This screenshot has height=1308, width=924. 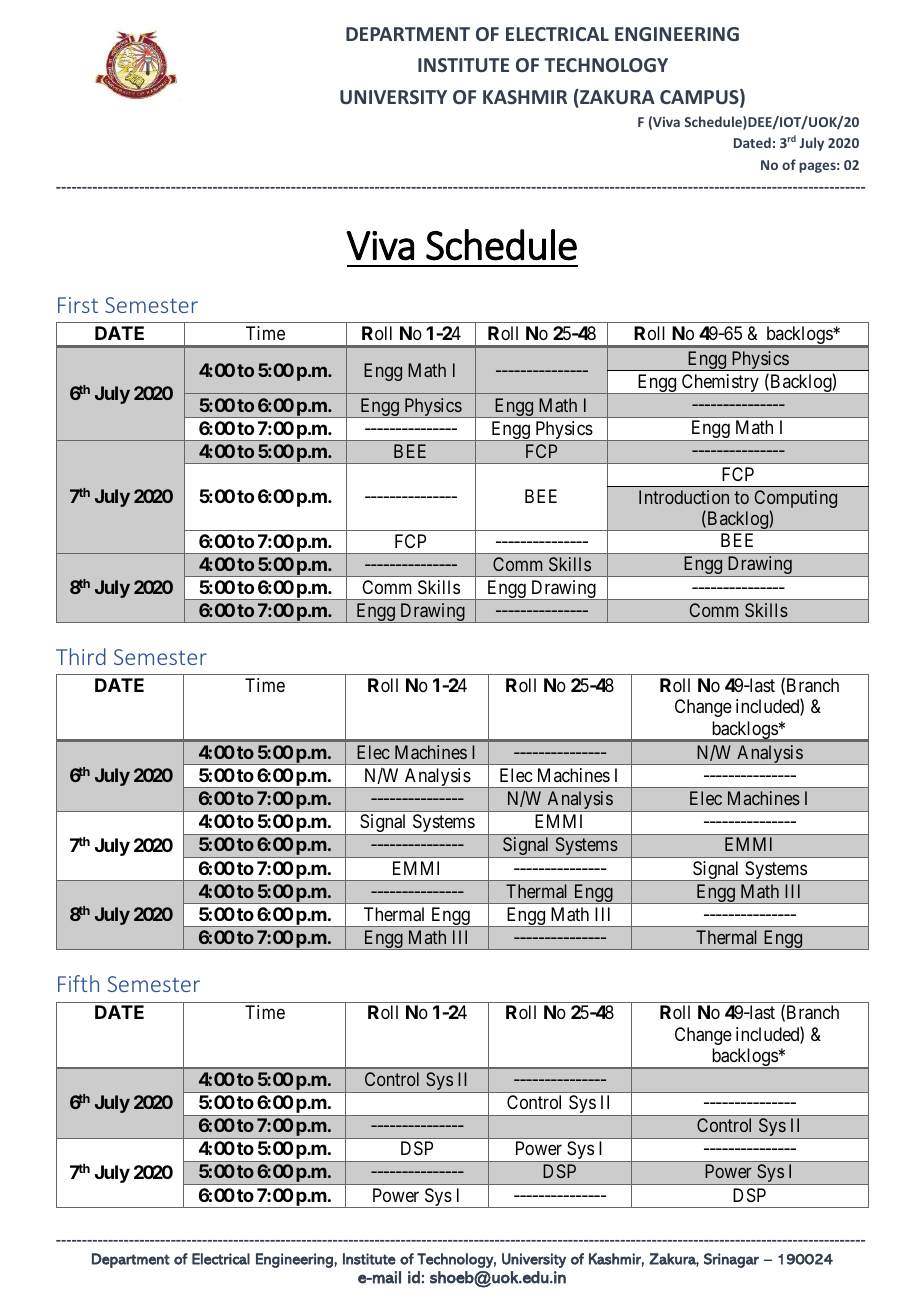 What do you see at coordinates (78, 983) in the screenshot?
I see `Fifth` at bounding box center [78, 983].
